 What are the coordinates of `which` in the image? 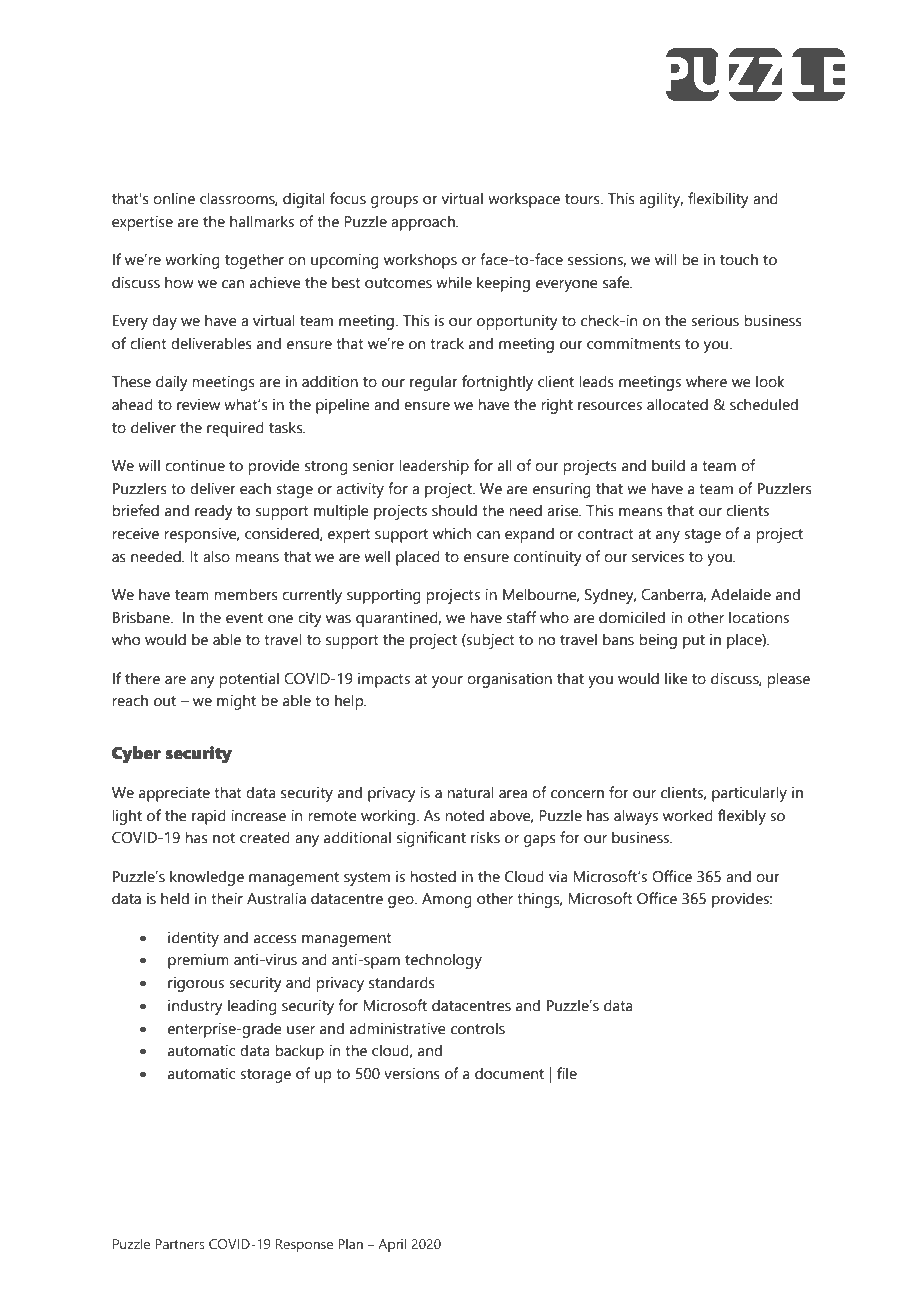 It's located at (452, 533).
